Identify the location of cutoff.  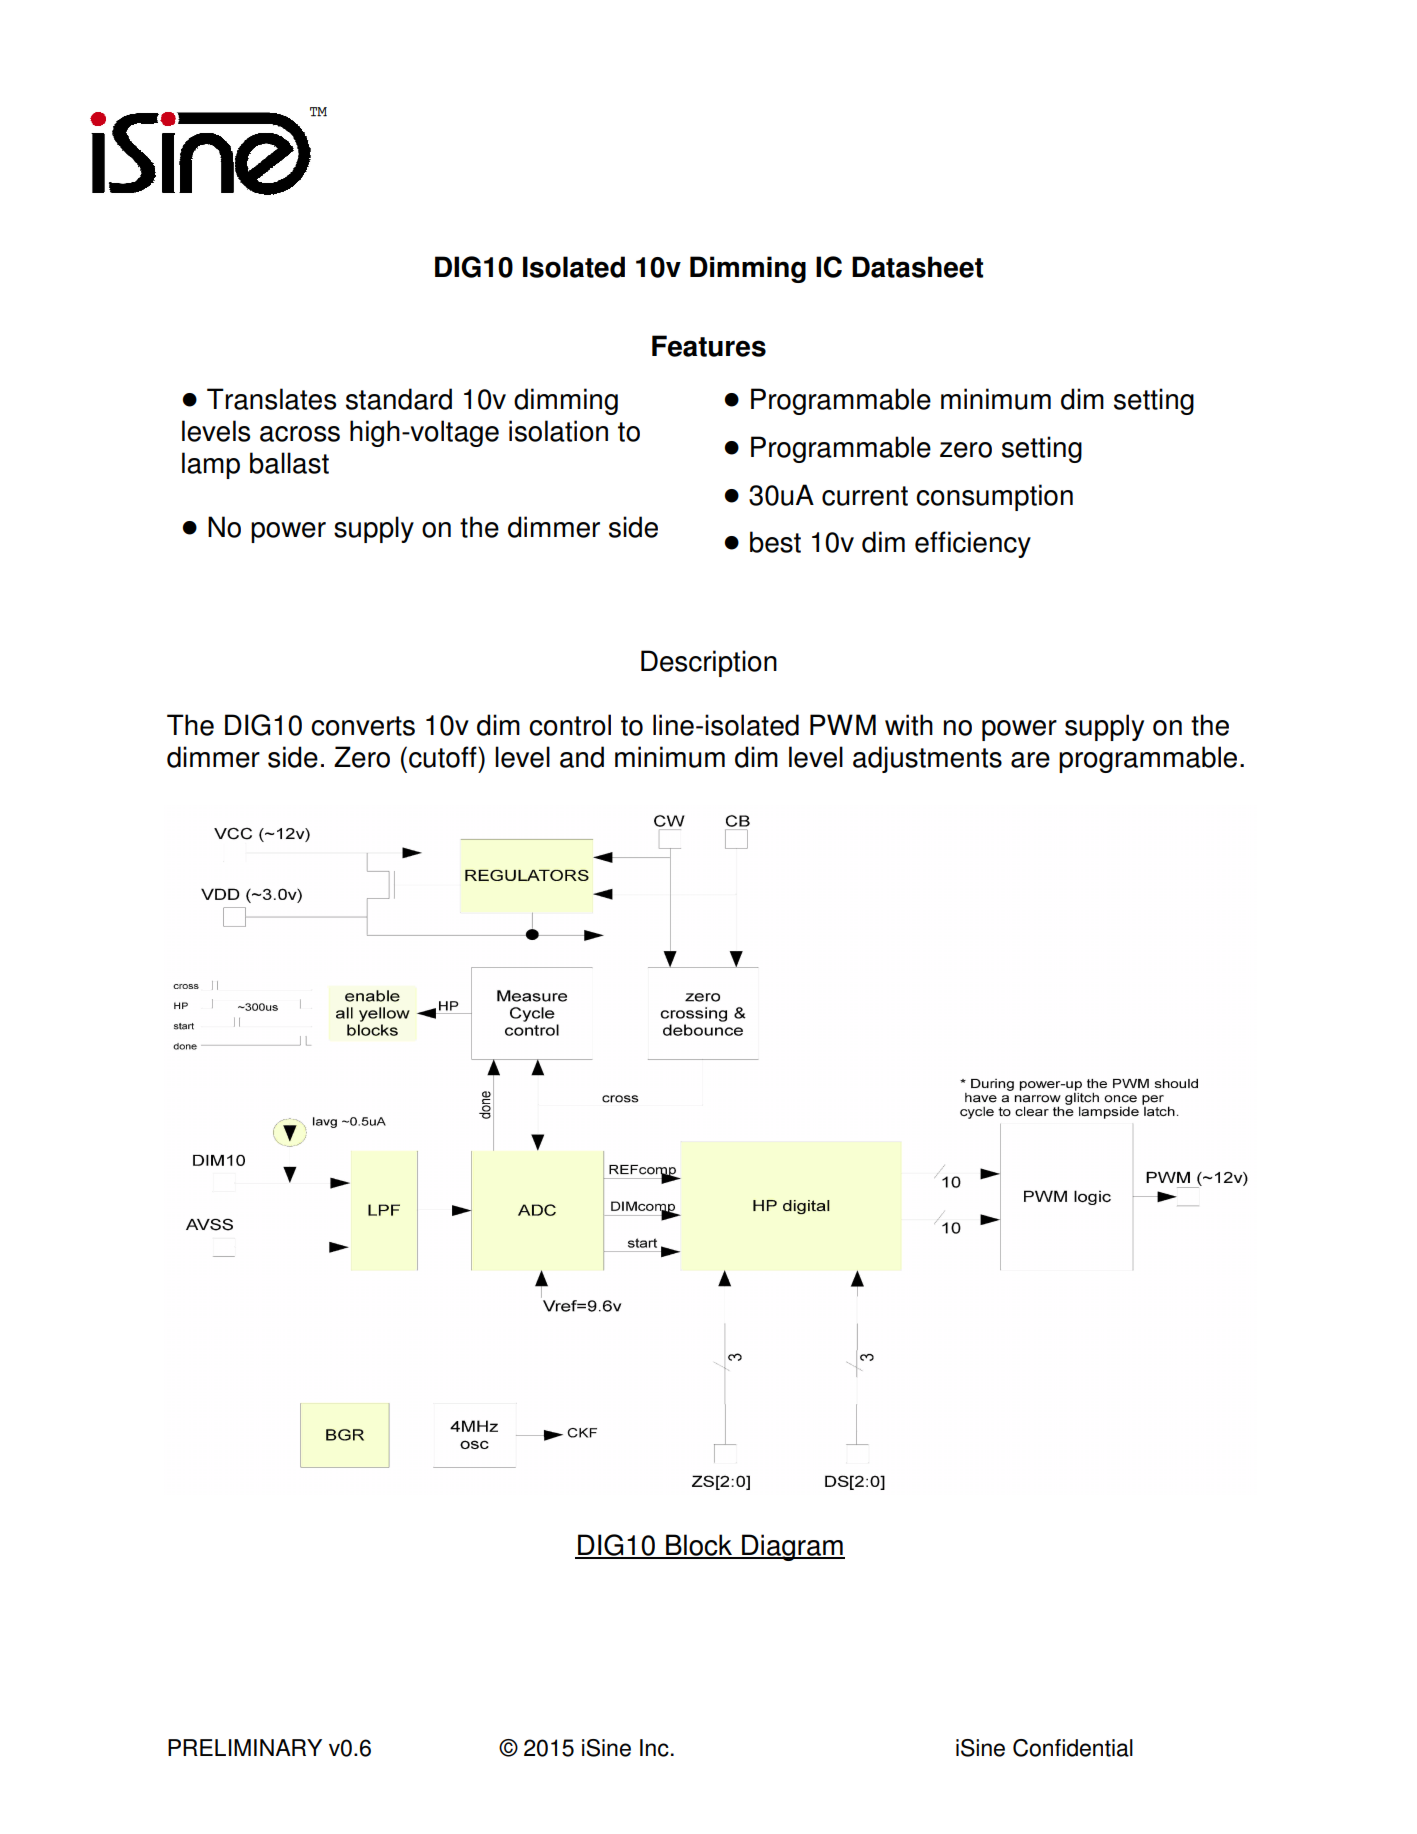
(444, 757).
